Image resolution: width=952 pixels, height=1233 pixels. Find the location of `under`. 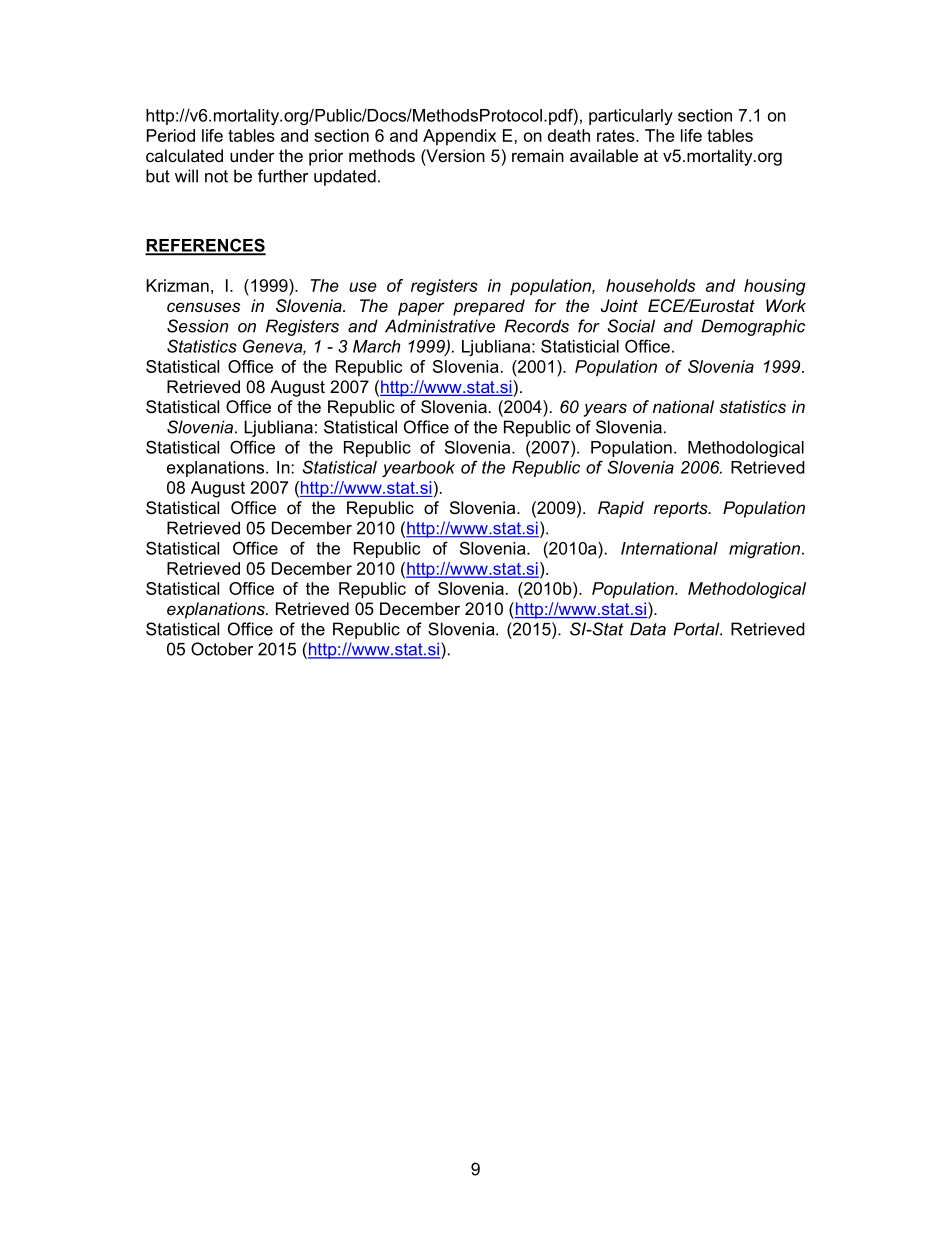

under is located at coordinates (252, 155).
